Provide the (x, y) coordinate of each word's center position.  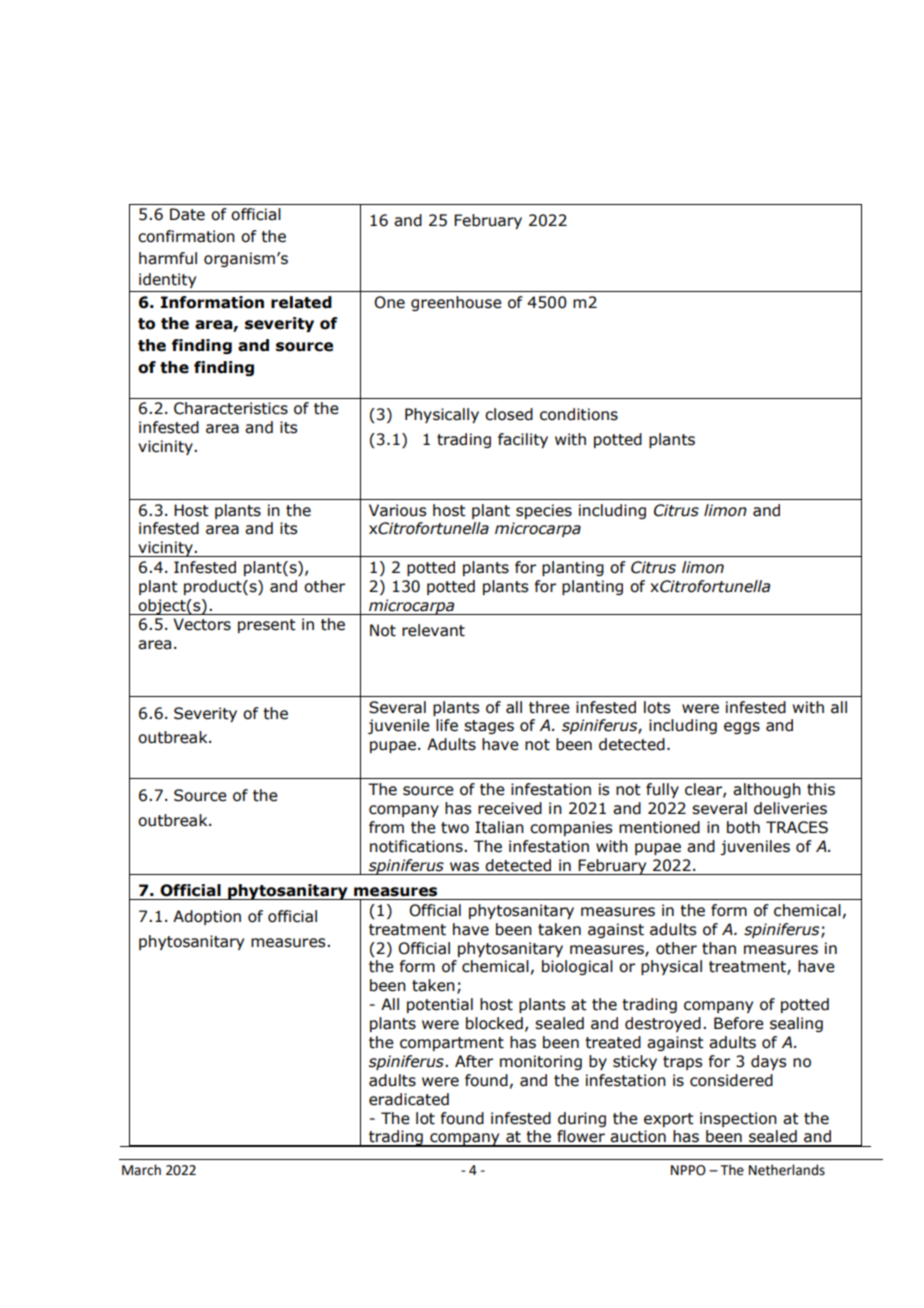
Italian (499, 827)
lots (657, 707)
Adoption (207, 917)
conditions (579, 414)
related (301, 302)
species (544, 511)
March (141, 1170)
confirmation (186, 236)
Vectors (202, 624)
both (743, 827)
